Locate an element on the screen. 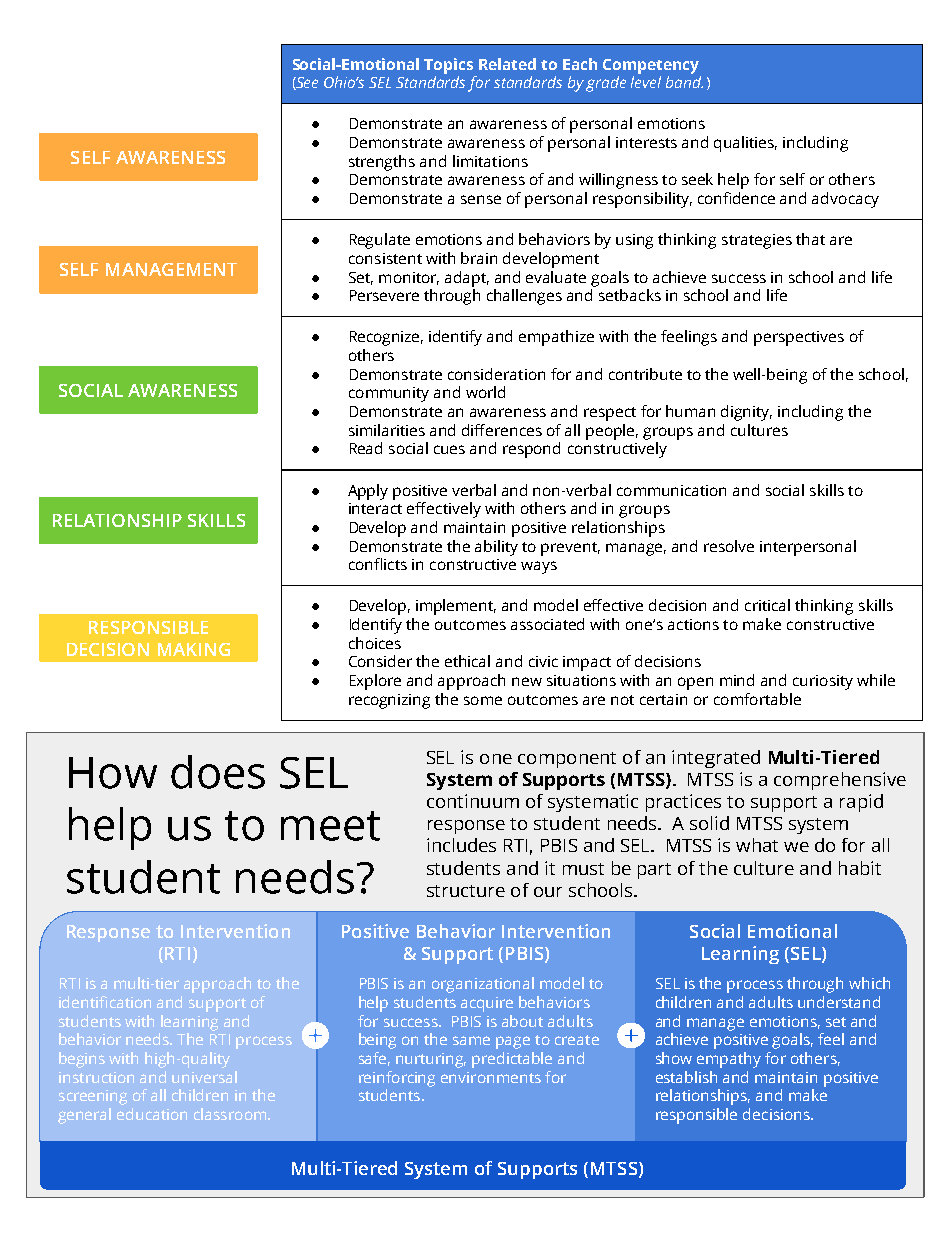 The height and width of the screenshot is (1233, 952). MAKING is located at coordinates (194, 649).
